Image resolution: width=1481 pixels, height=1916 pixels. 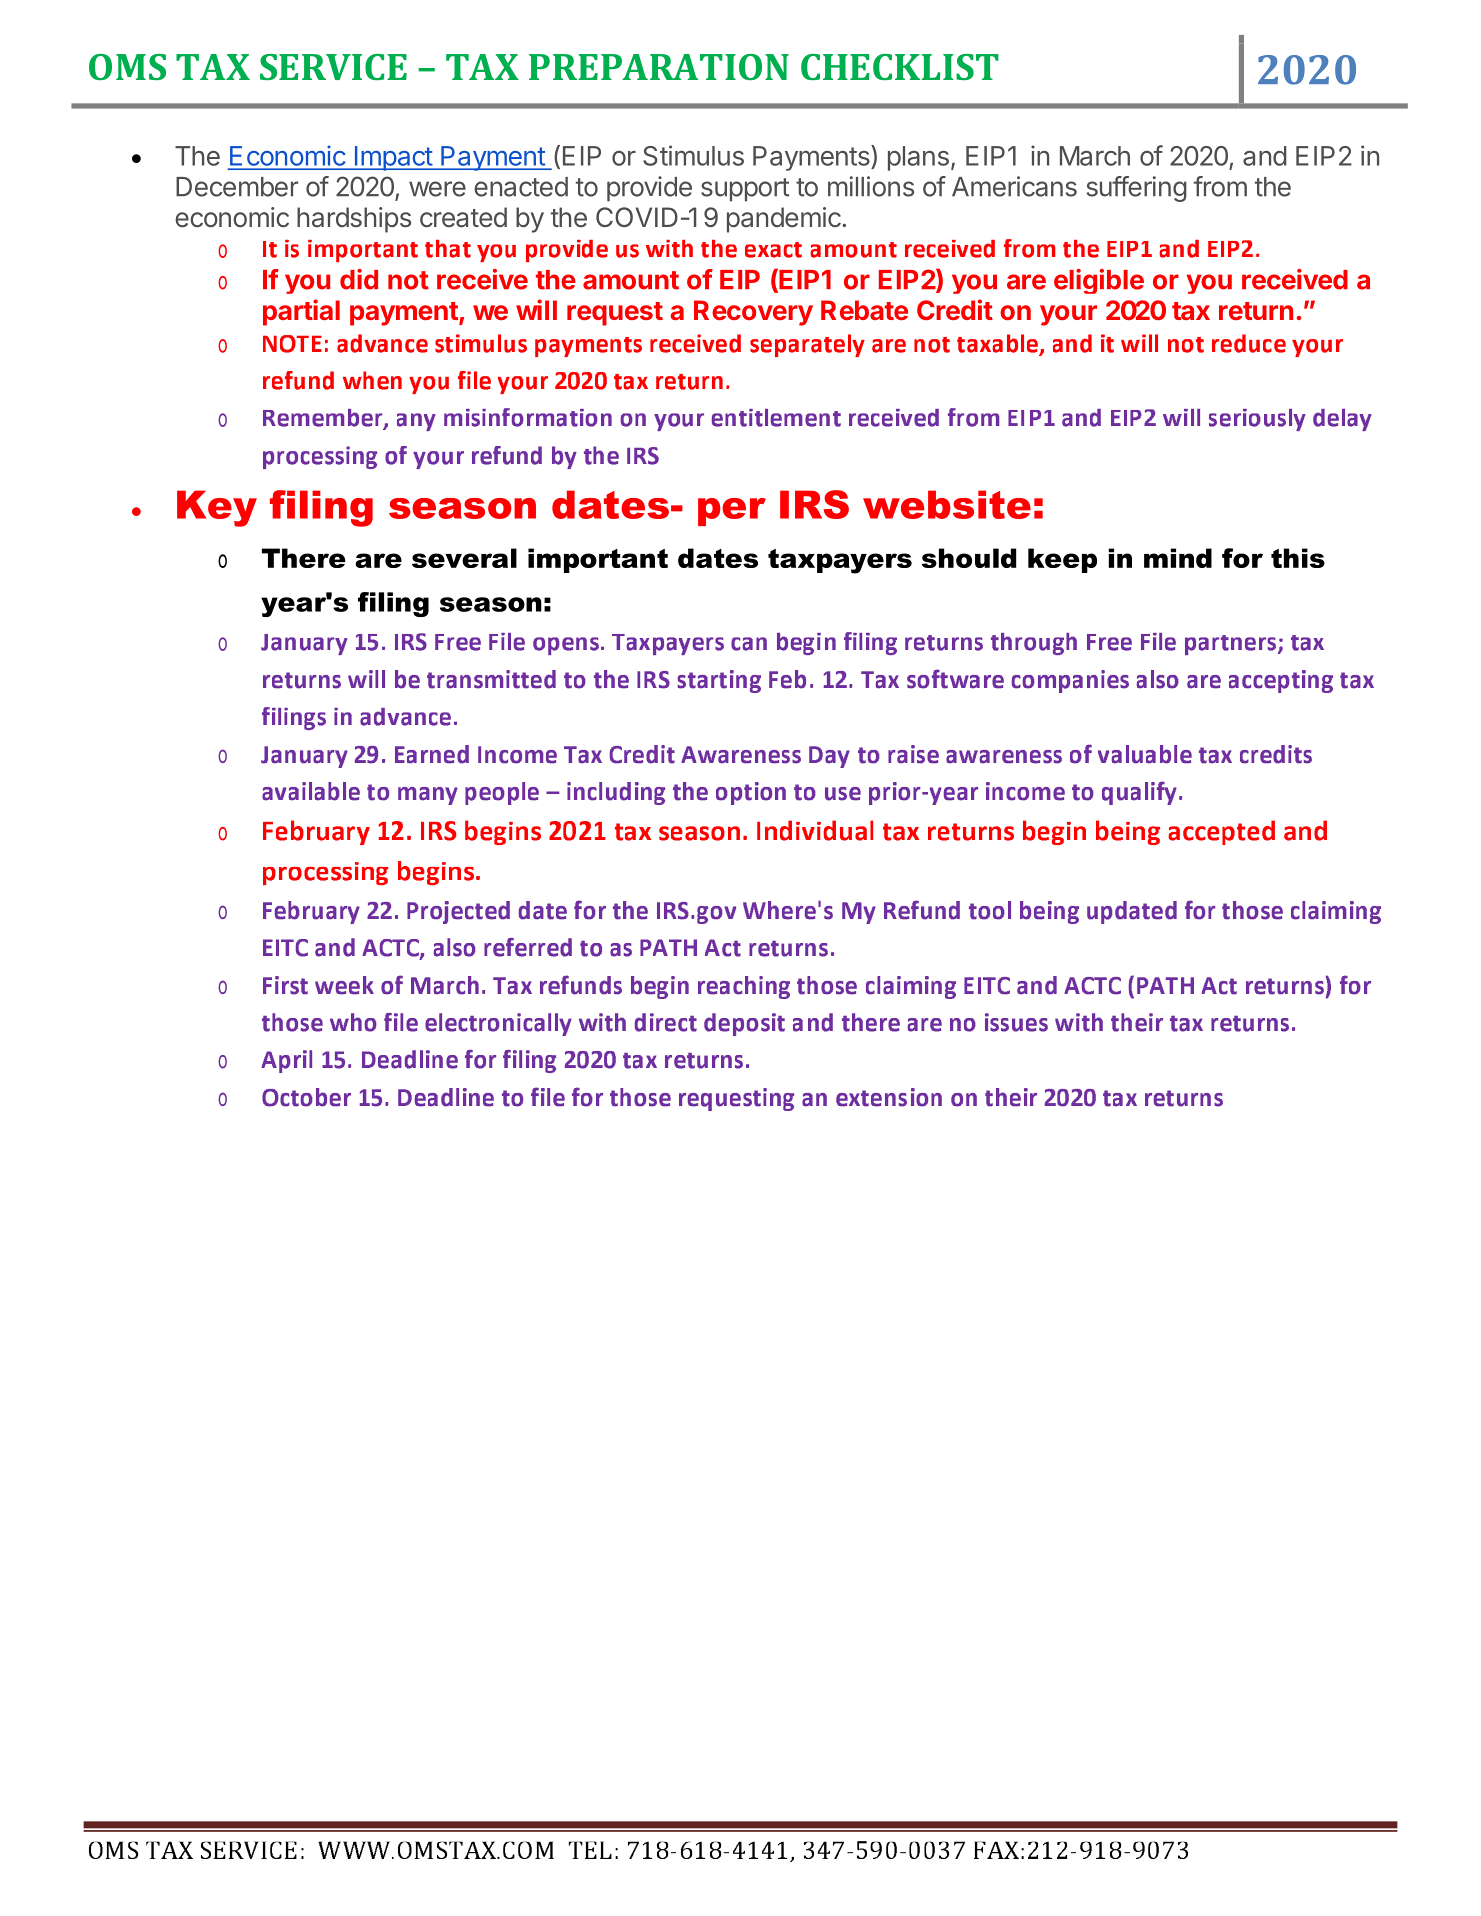 What do you see at coordinates (287, 1061) in the screenshot?
I see `April` at bounding box center [287, 1061].
